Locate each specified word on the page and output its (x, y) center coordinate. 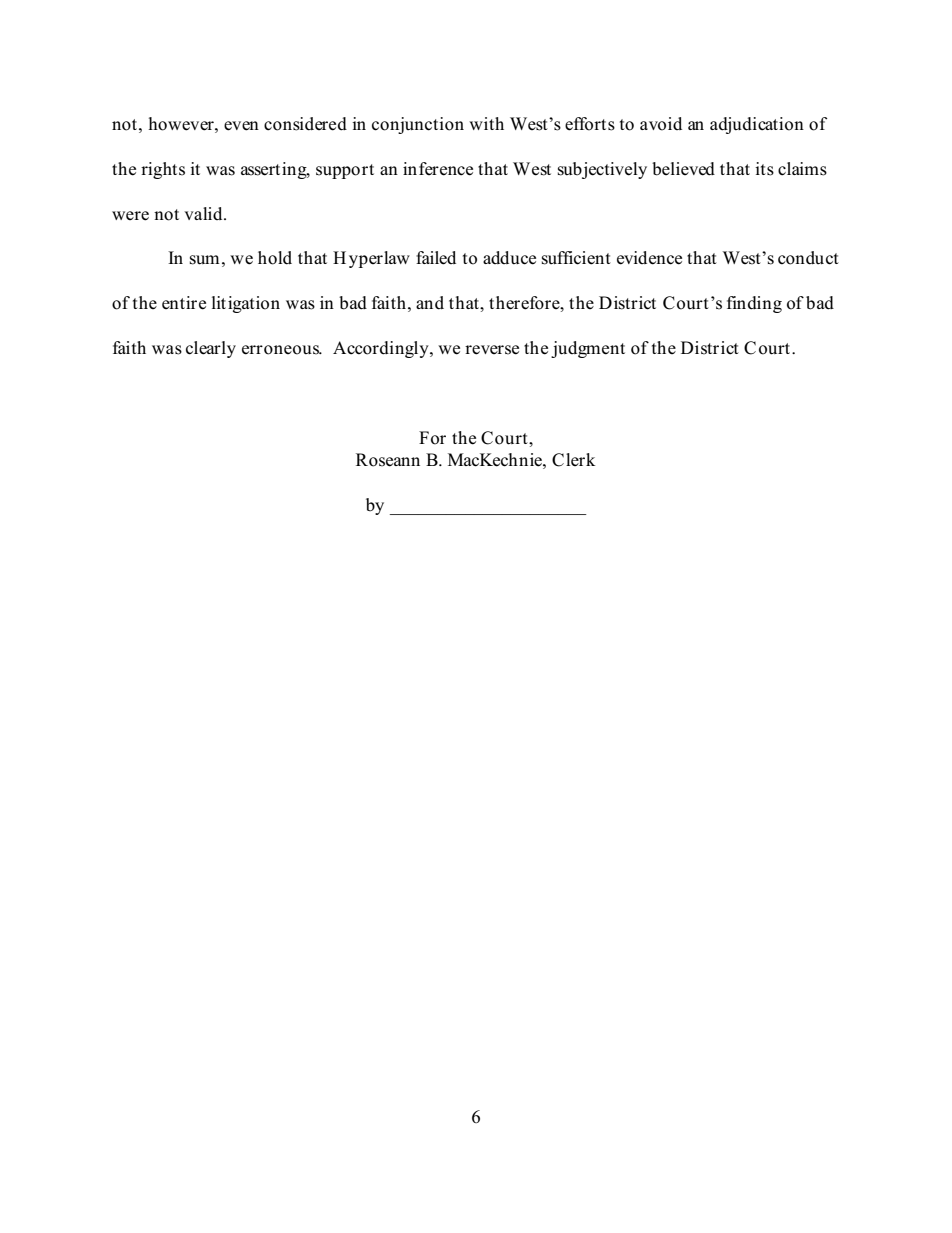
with (486, 123)
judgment (588, 349)
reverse (492, 350)
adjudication (757, 125)
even (241, 126)
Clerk (573, 460)
